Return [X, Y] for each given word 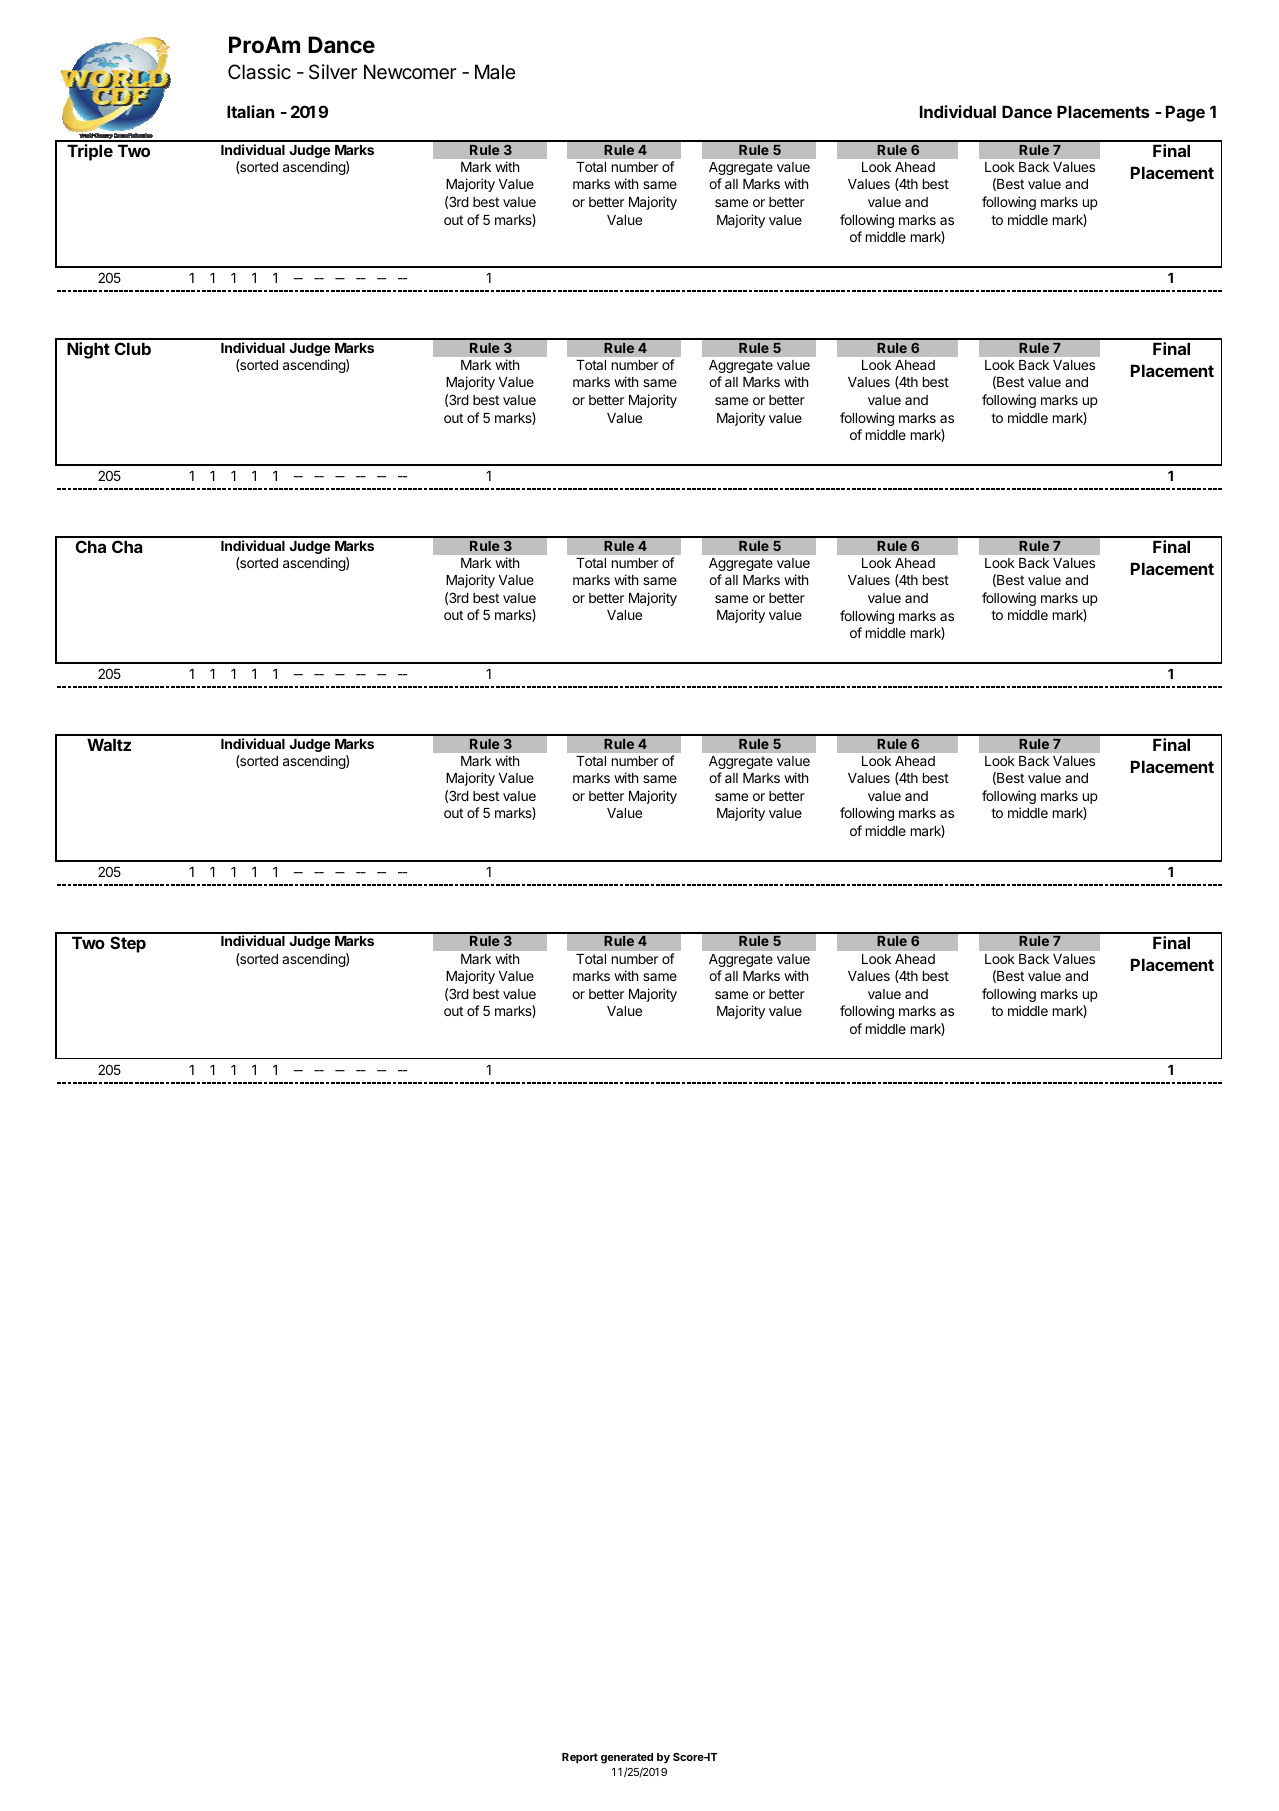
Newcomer [410, 72]
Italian [250, 111]
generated [627, 1758]
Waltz [109, 744]
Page [1185, 113]
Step [128, 944]
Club [133, 348]
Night [88, 350]
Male [495, 71]
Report [580, 1758]
